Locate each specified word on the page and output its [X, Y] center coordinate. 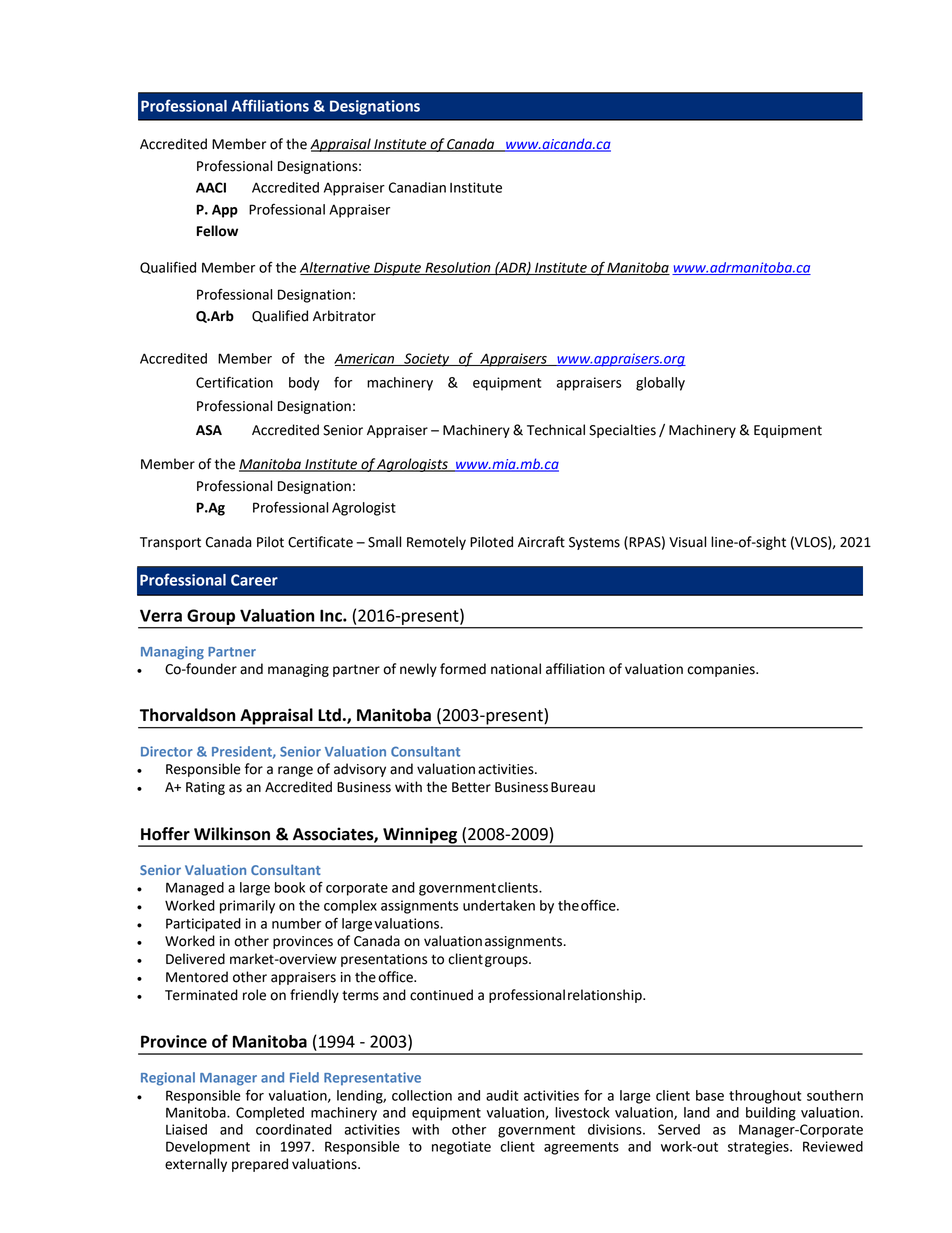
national [516, 669]
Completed [270, 1114]
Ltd [329, 715]
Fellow [217, 231]
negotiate [461, 1148]
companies [722, 670]
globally [660, 384]
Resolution [458, 268]
